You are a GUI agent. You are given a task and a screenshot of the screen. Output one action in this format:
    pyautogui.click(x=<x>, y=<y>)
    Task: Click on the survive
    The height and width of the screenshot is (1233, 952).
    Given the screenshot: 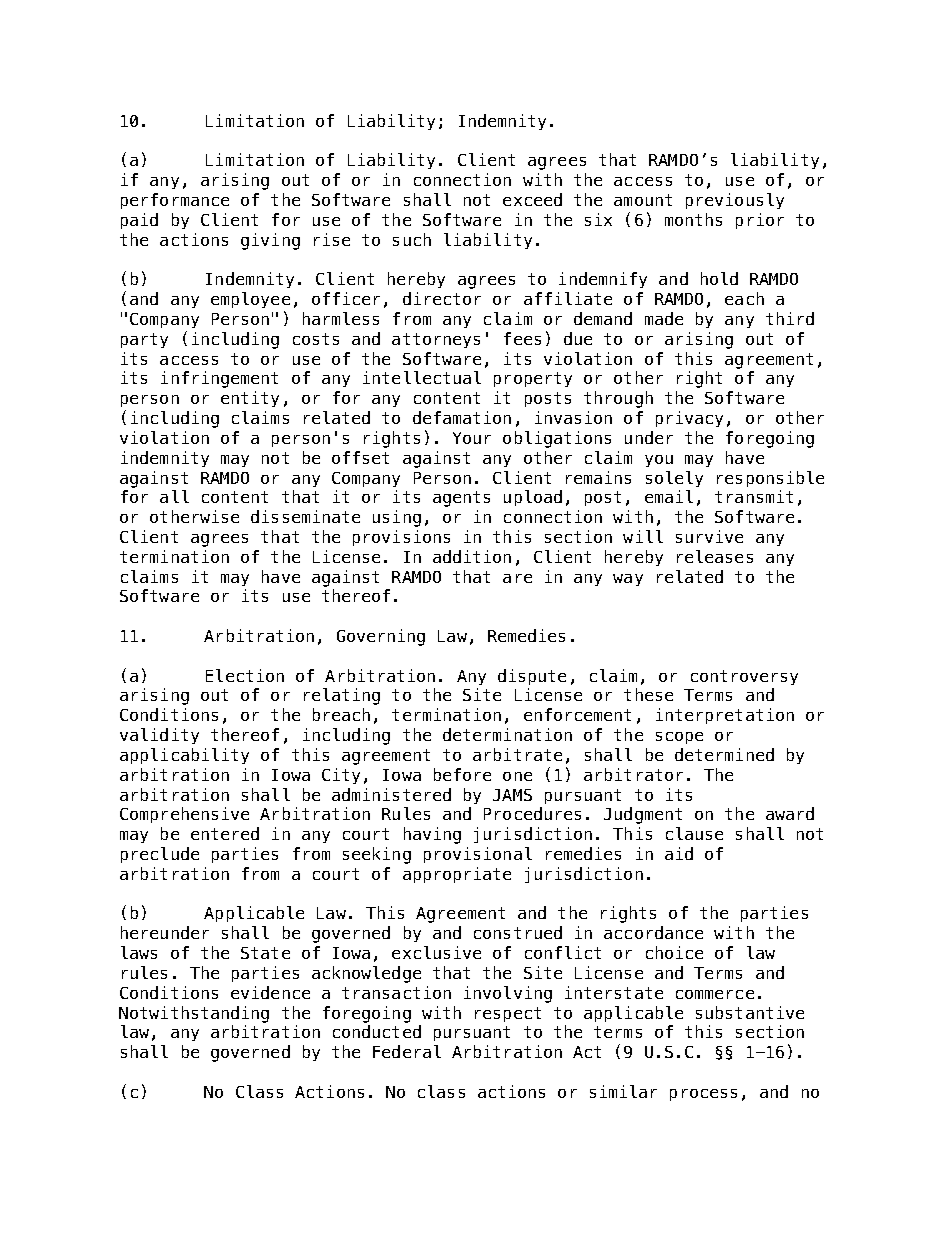 What is the action you would take?
    pyautogui.click(x=709, y=536)
